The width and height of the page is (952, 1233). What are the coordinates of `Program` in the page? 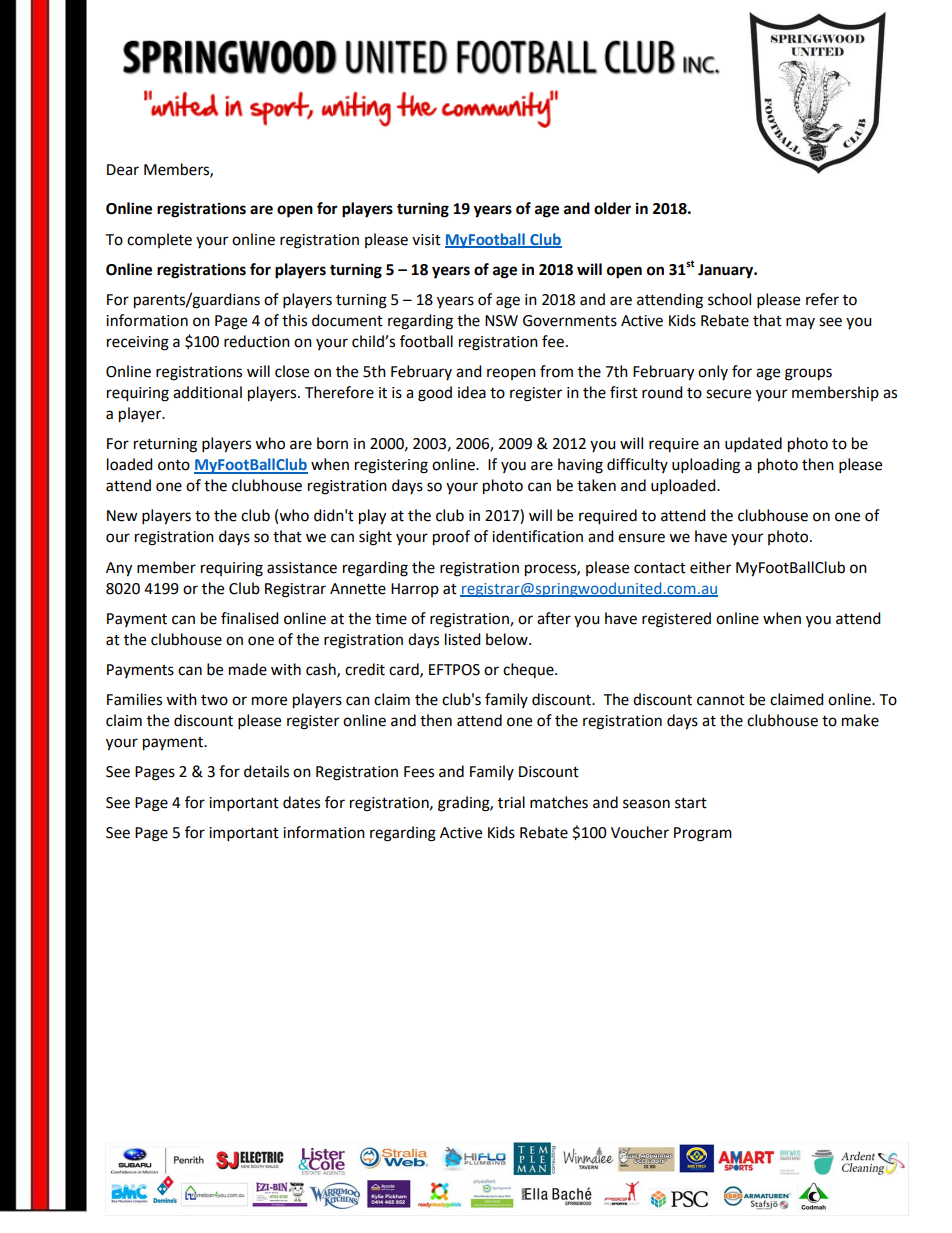 It's located at (703, 834).
